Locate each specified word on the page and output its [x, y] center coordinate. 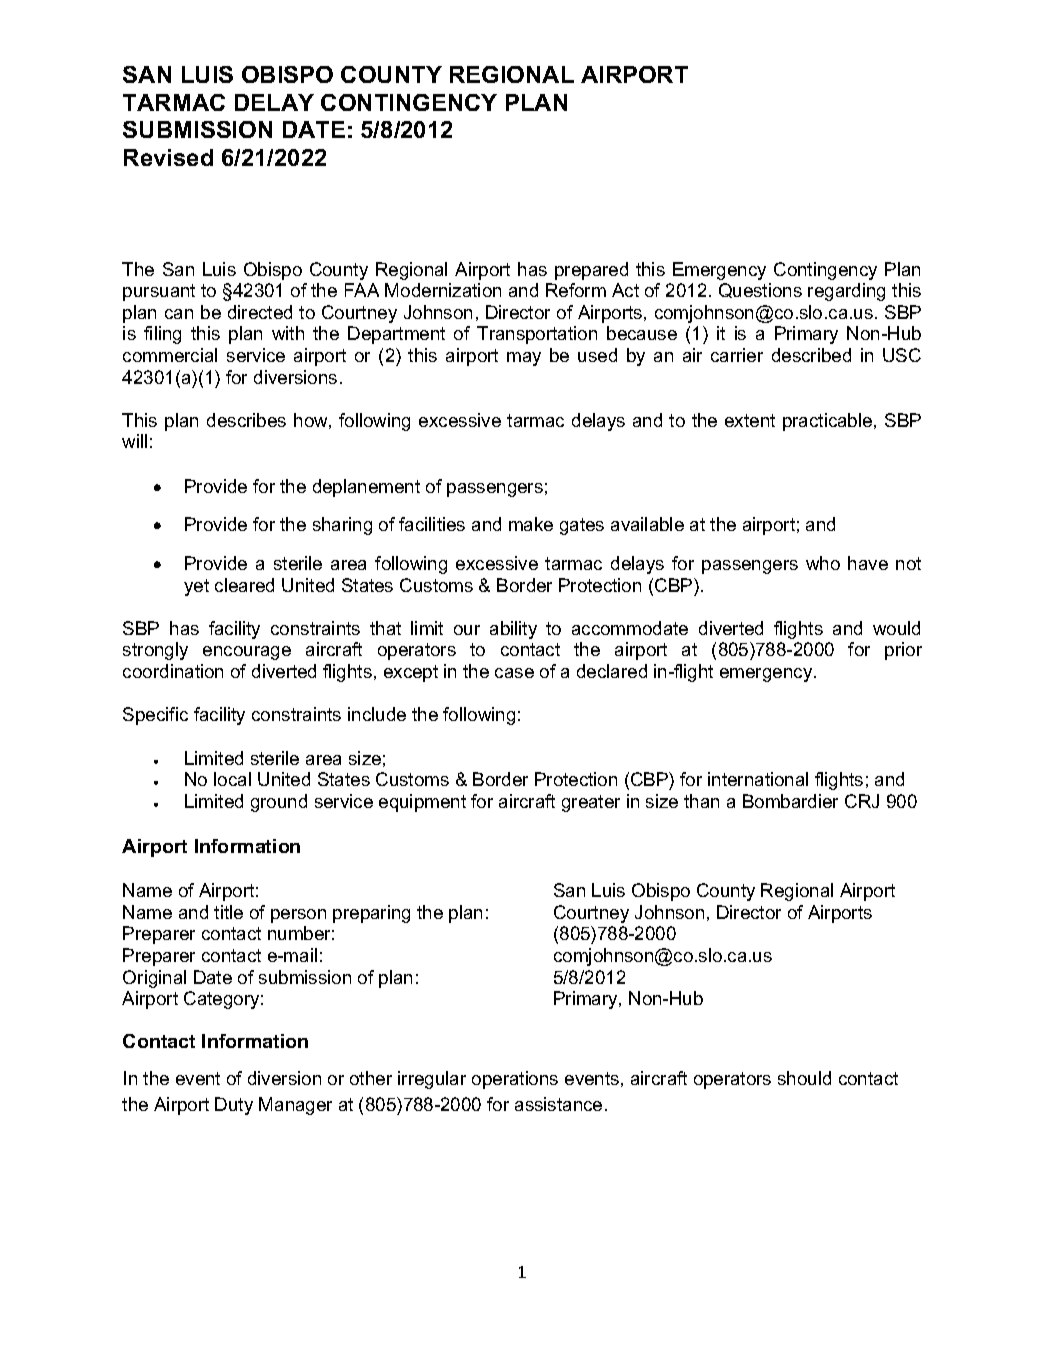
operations [515, 1080]
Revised [168, 157]
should [804, 1078]
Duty [234, 1106]
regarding [846, 292]
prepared [591, 271]
